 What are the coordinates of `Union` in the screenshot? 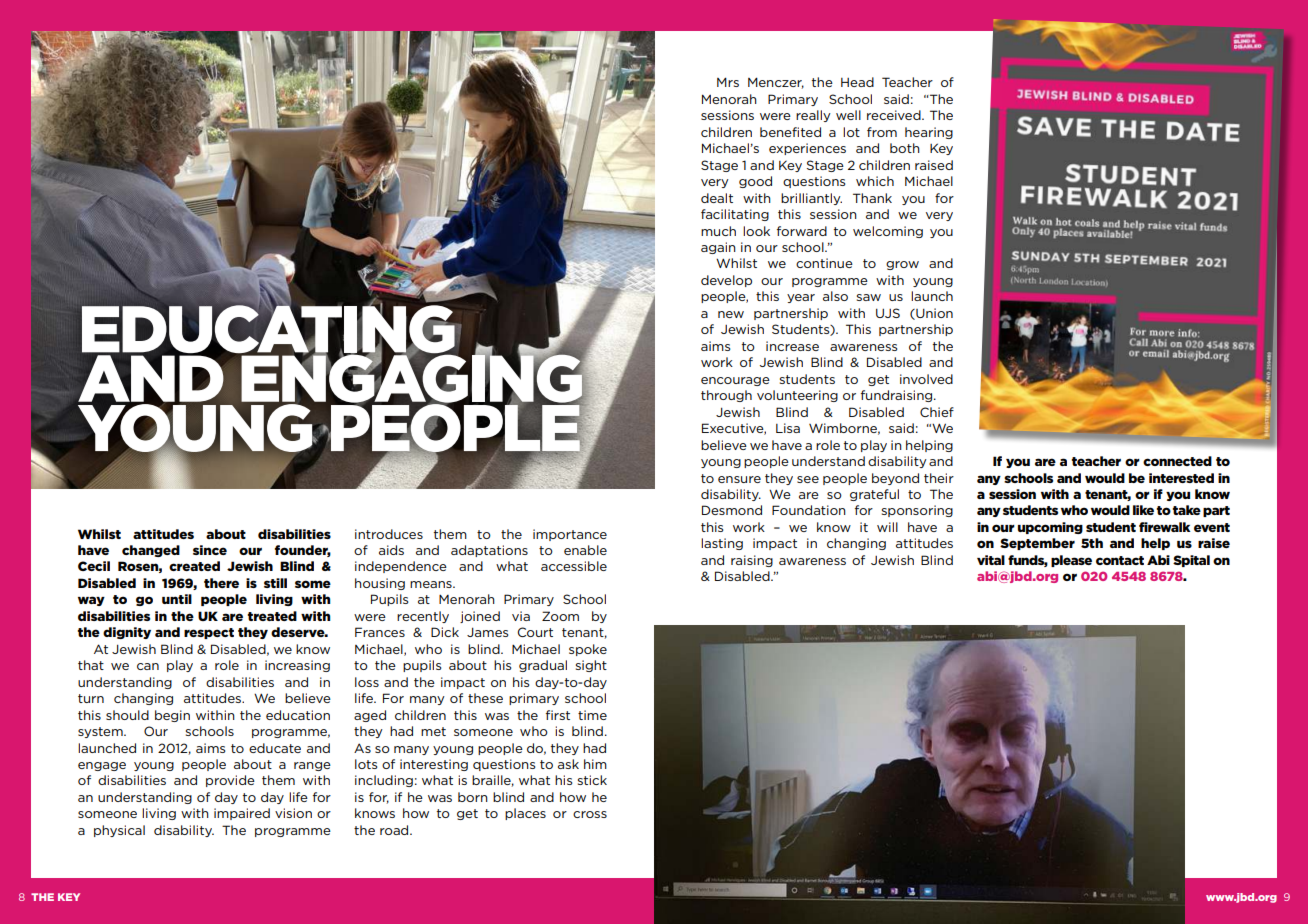 It's located at (933, 314).
